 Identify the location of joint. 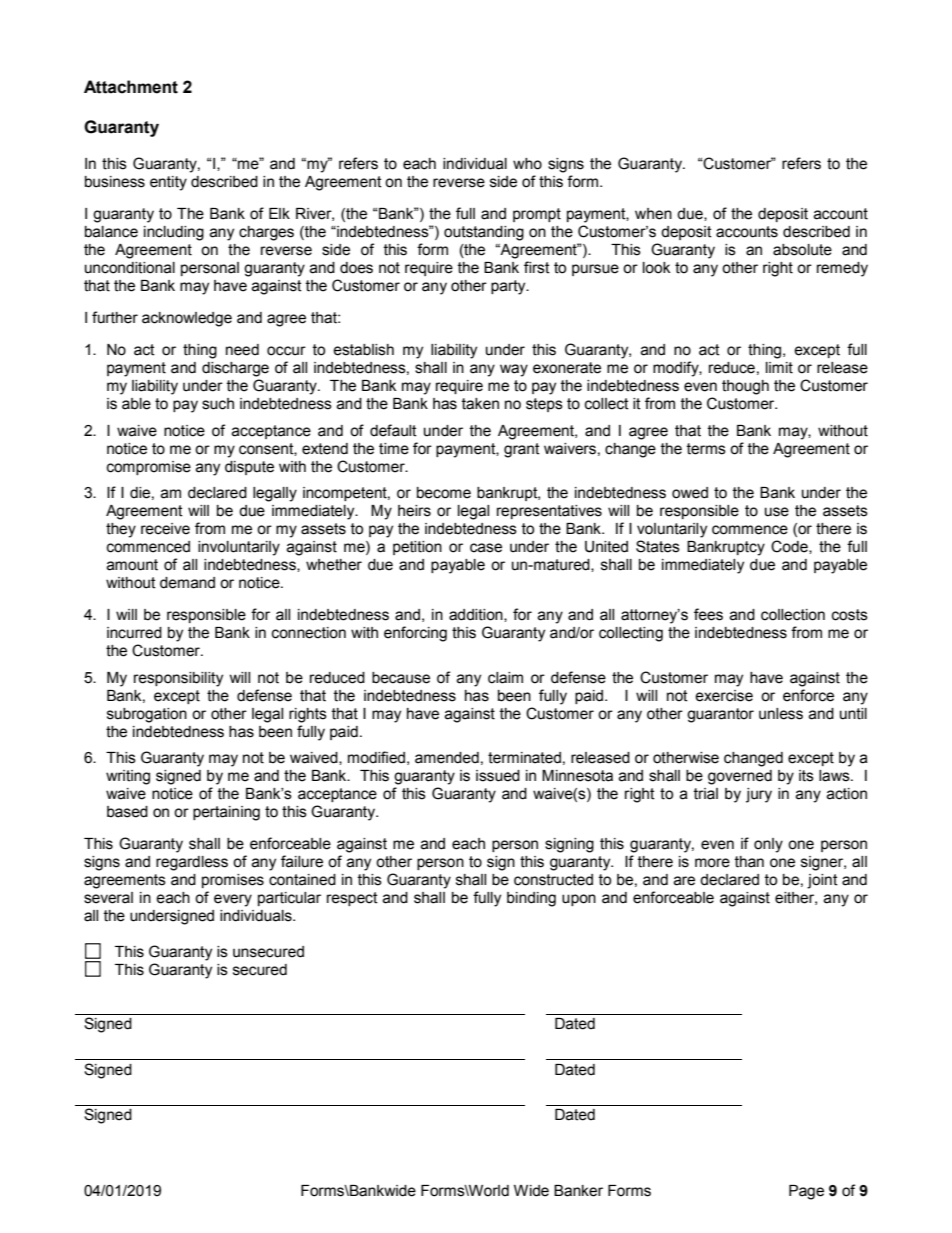
(822, 881).
